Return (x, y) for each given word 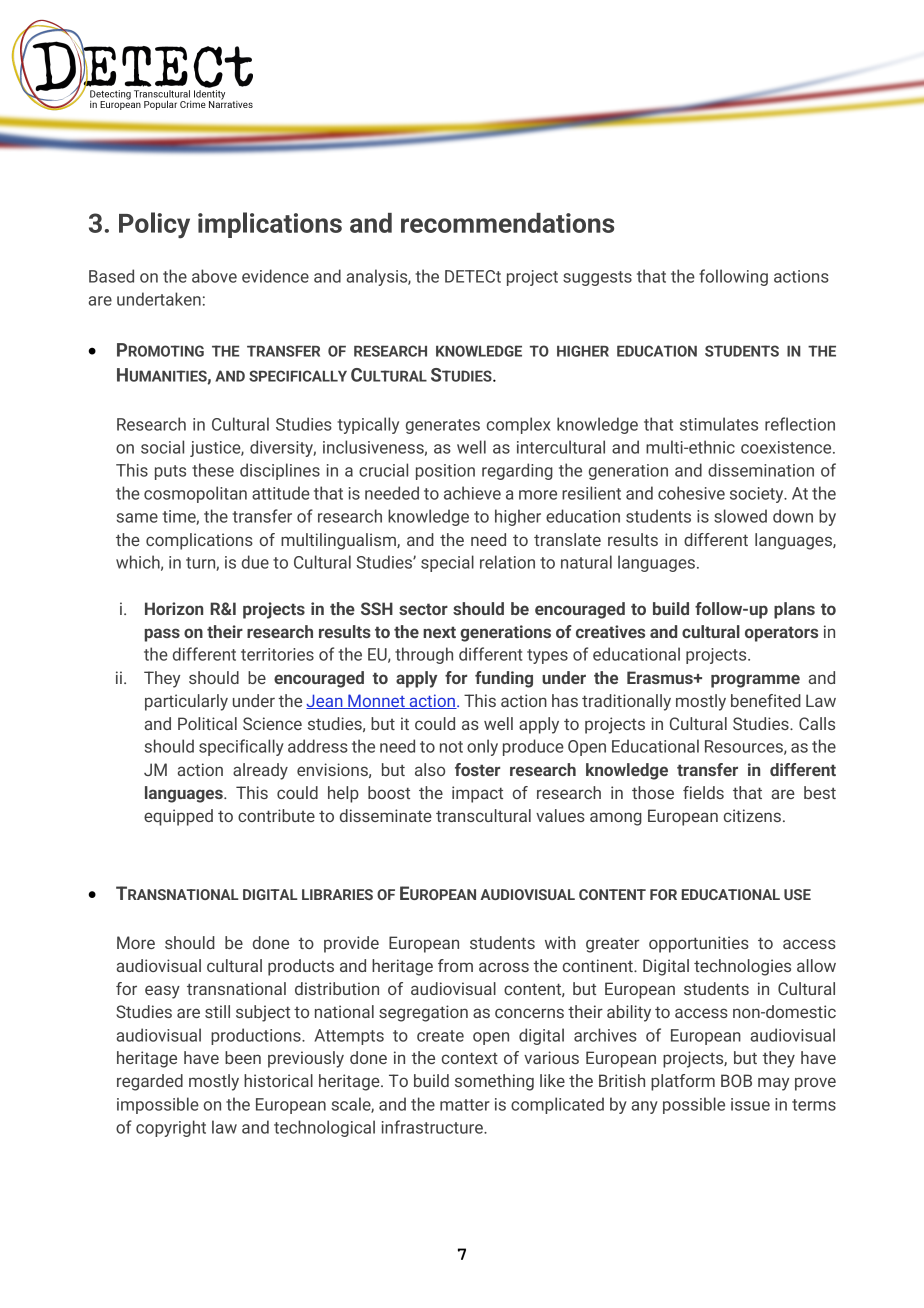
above (214, 276)
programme (755, 681)
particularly (186, 702)
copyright (171, 1128)
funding (504, 679)
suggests (597, 278)
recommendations (507, 223)
